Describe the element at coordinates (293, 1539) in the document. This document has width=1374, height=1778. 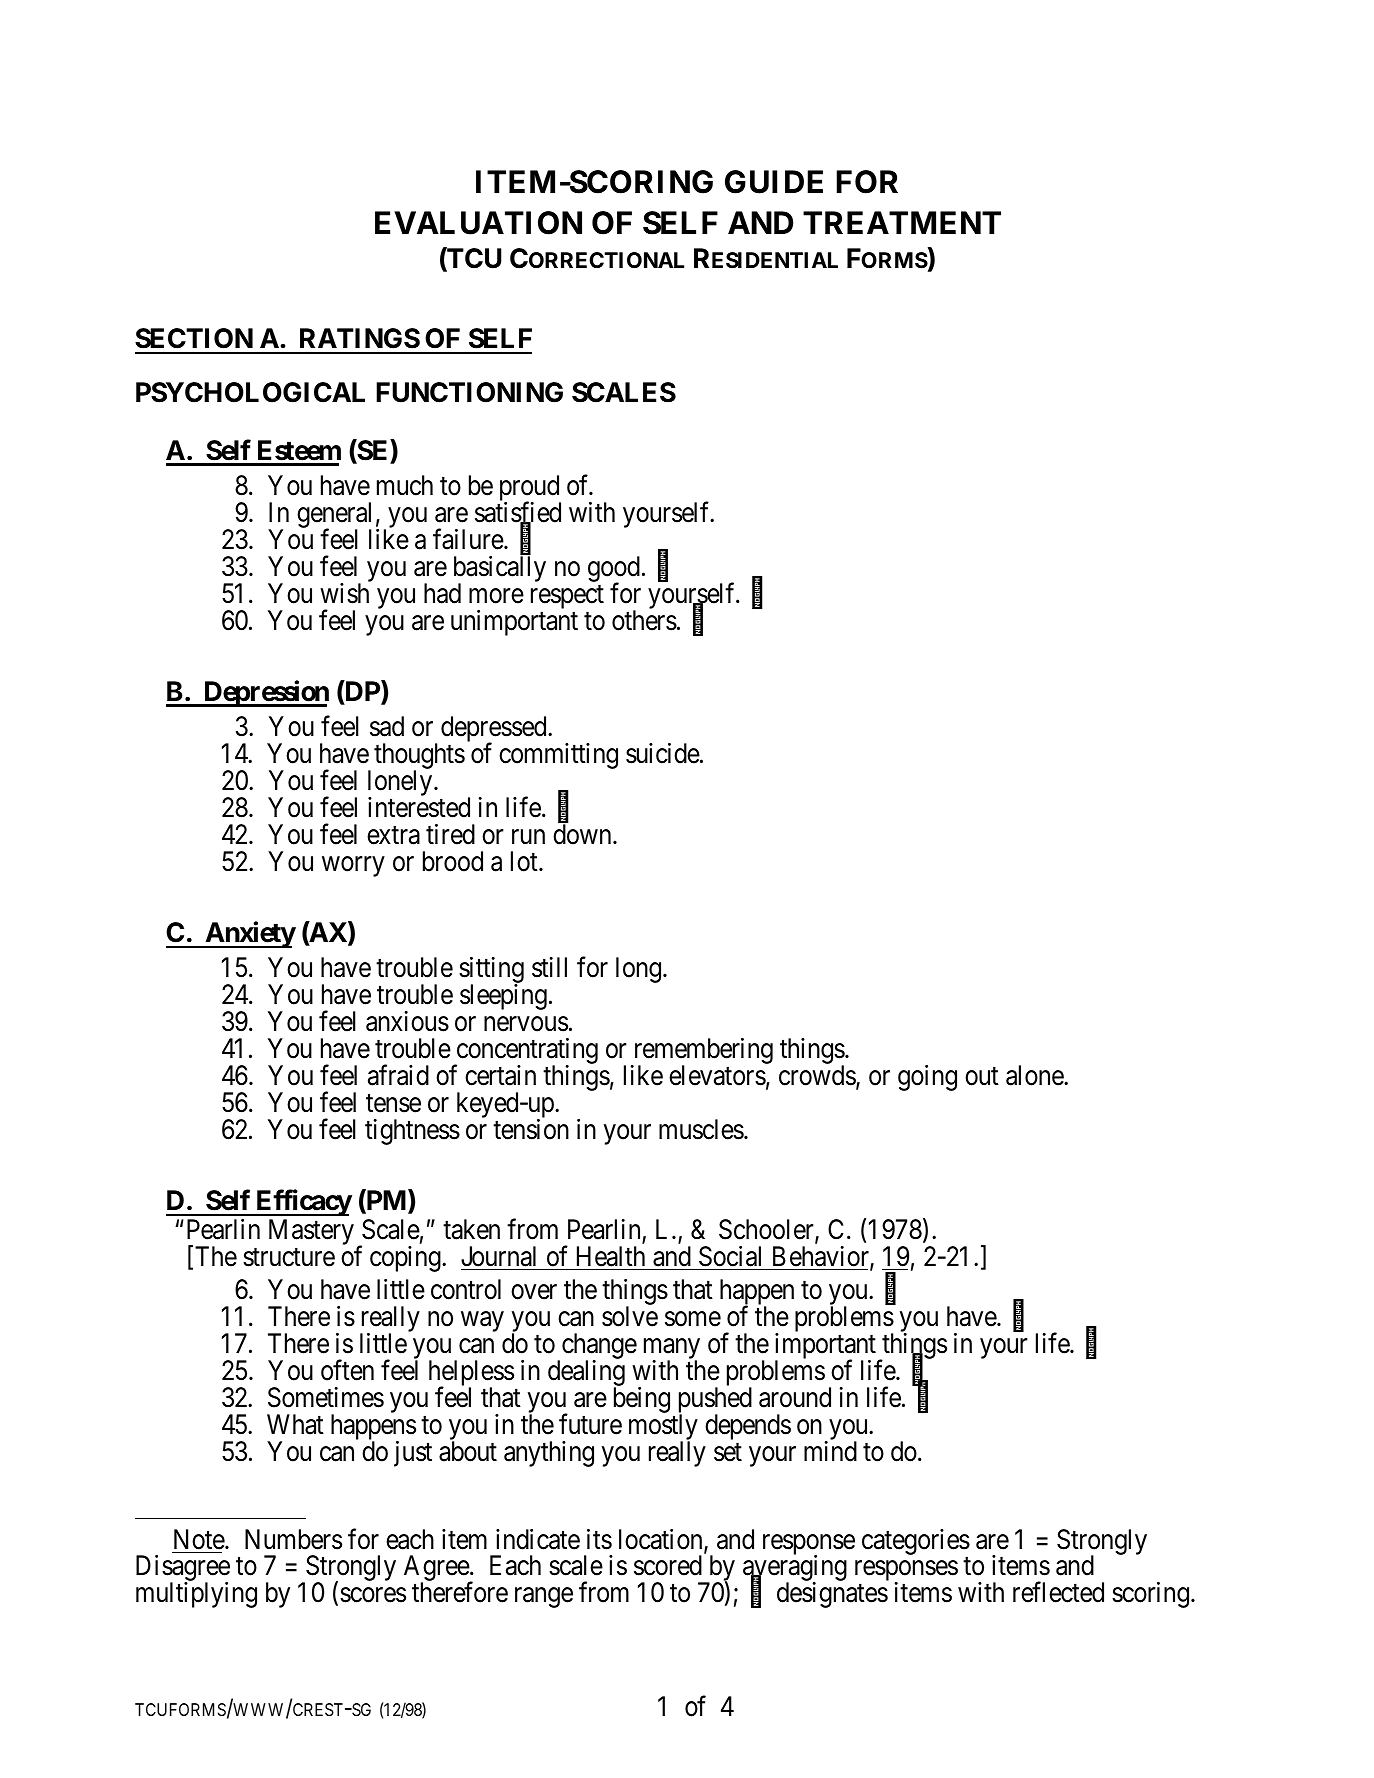
I see `Numbers` at that location.
